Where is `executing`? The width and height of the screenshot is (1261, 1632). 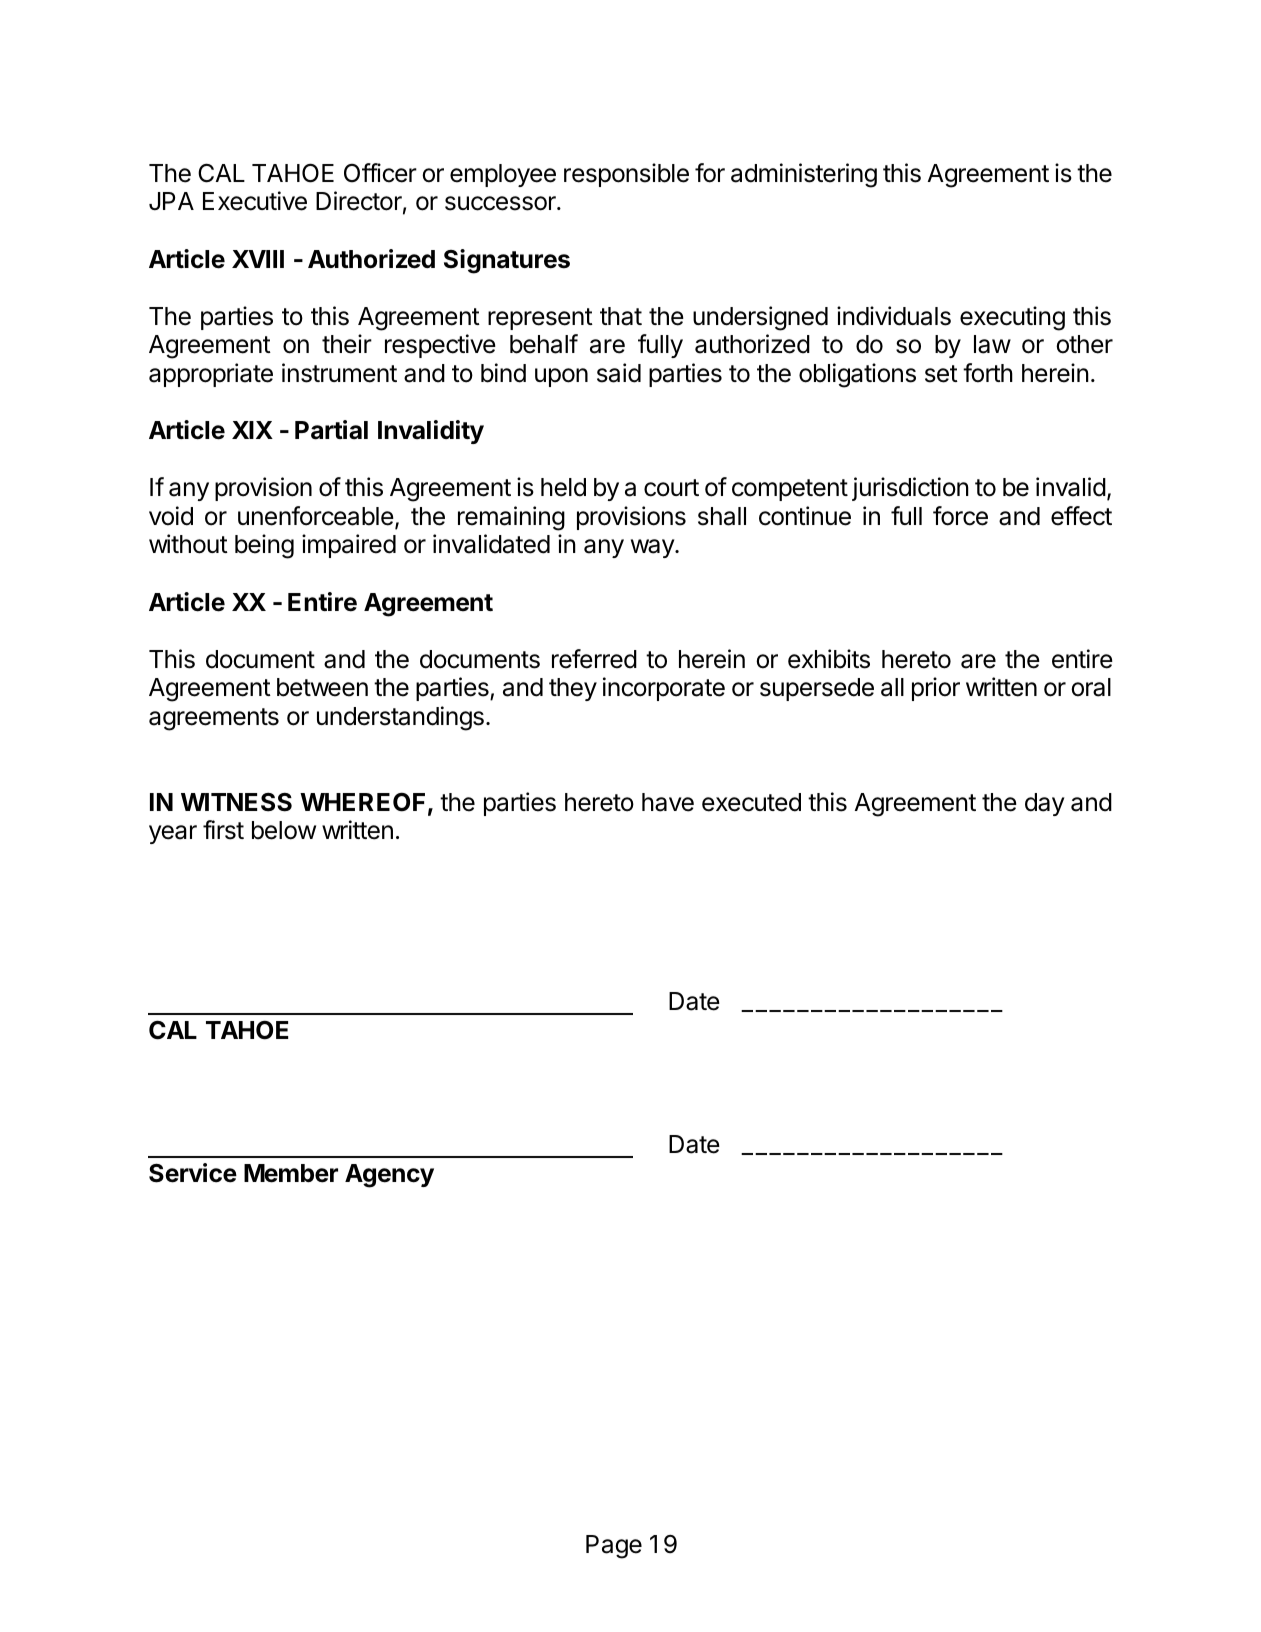
executing is located at coordinates (1012, 318).
